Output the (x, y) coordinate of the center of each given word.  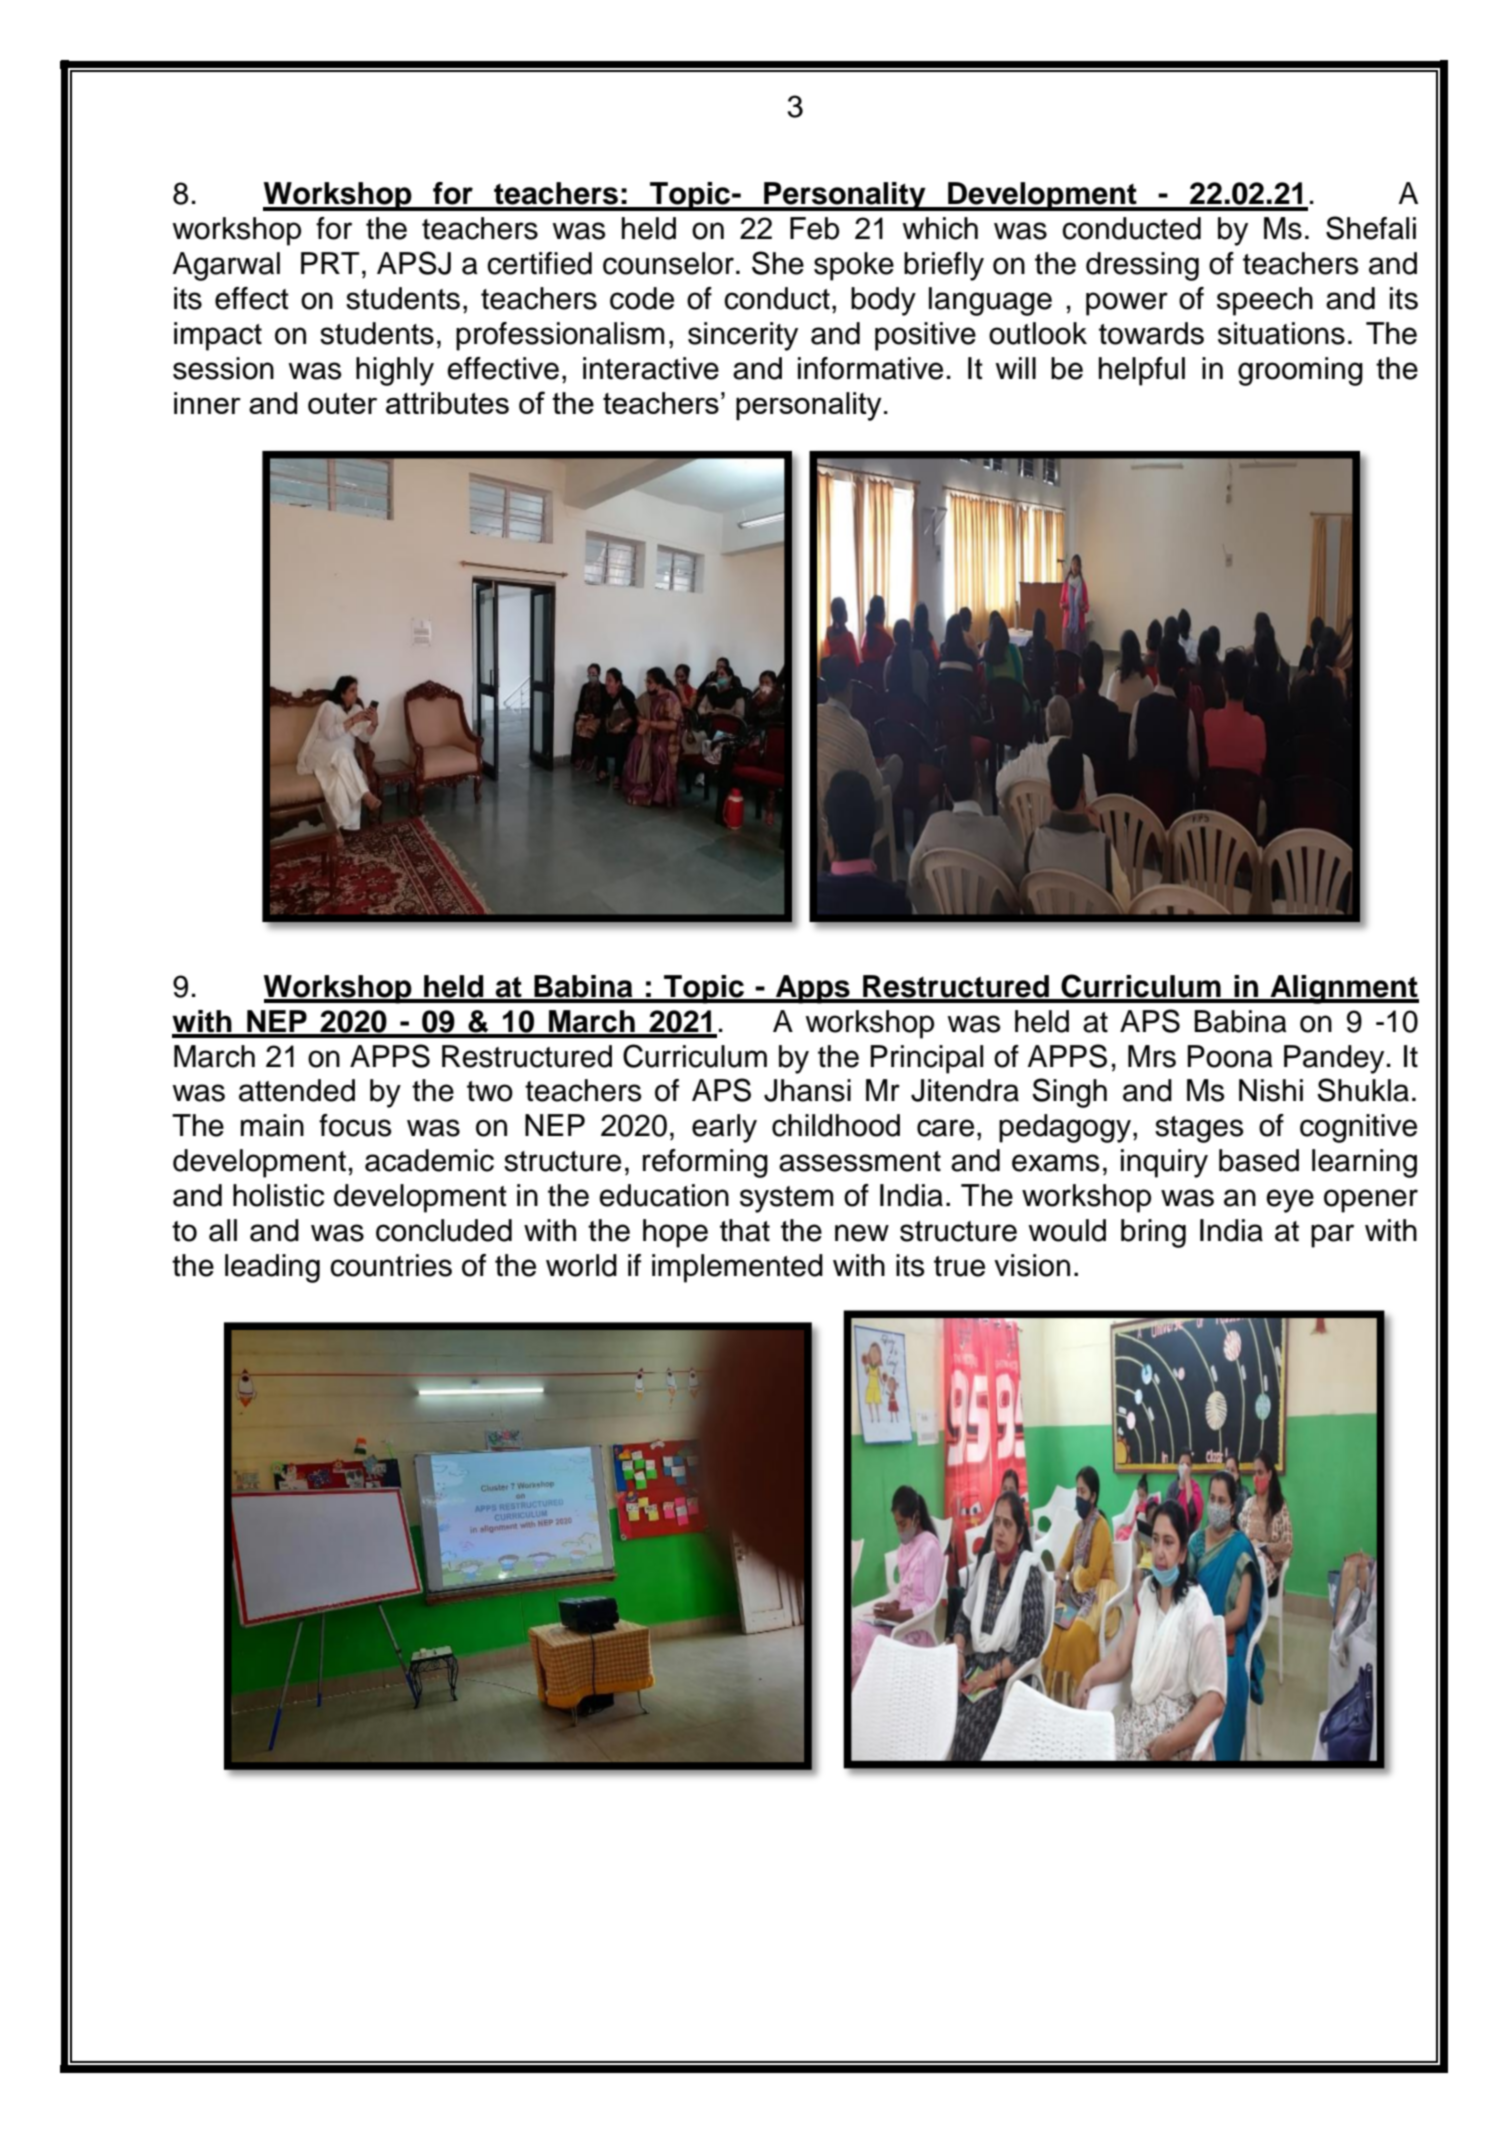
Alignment (1343, 989)
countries (391, 1265)
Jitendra (965, 1090)
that (745, 1230)
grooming (1300, 371)
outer (342, 403)
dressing (1142, 266)
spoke (854, 266)
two (490, 1091)
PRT (330, 263)
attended (297, 1090)
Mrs (1152, 1056)
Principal (927, 1059)
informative (870, 368)
